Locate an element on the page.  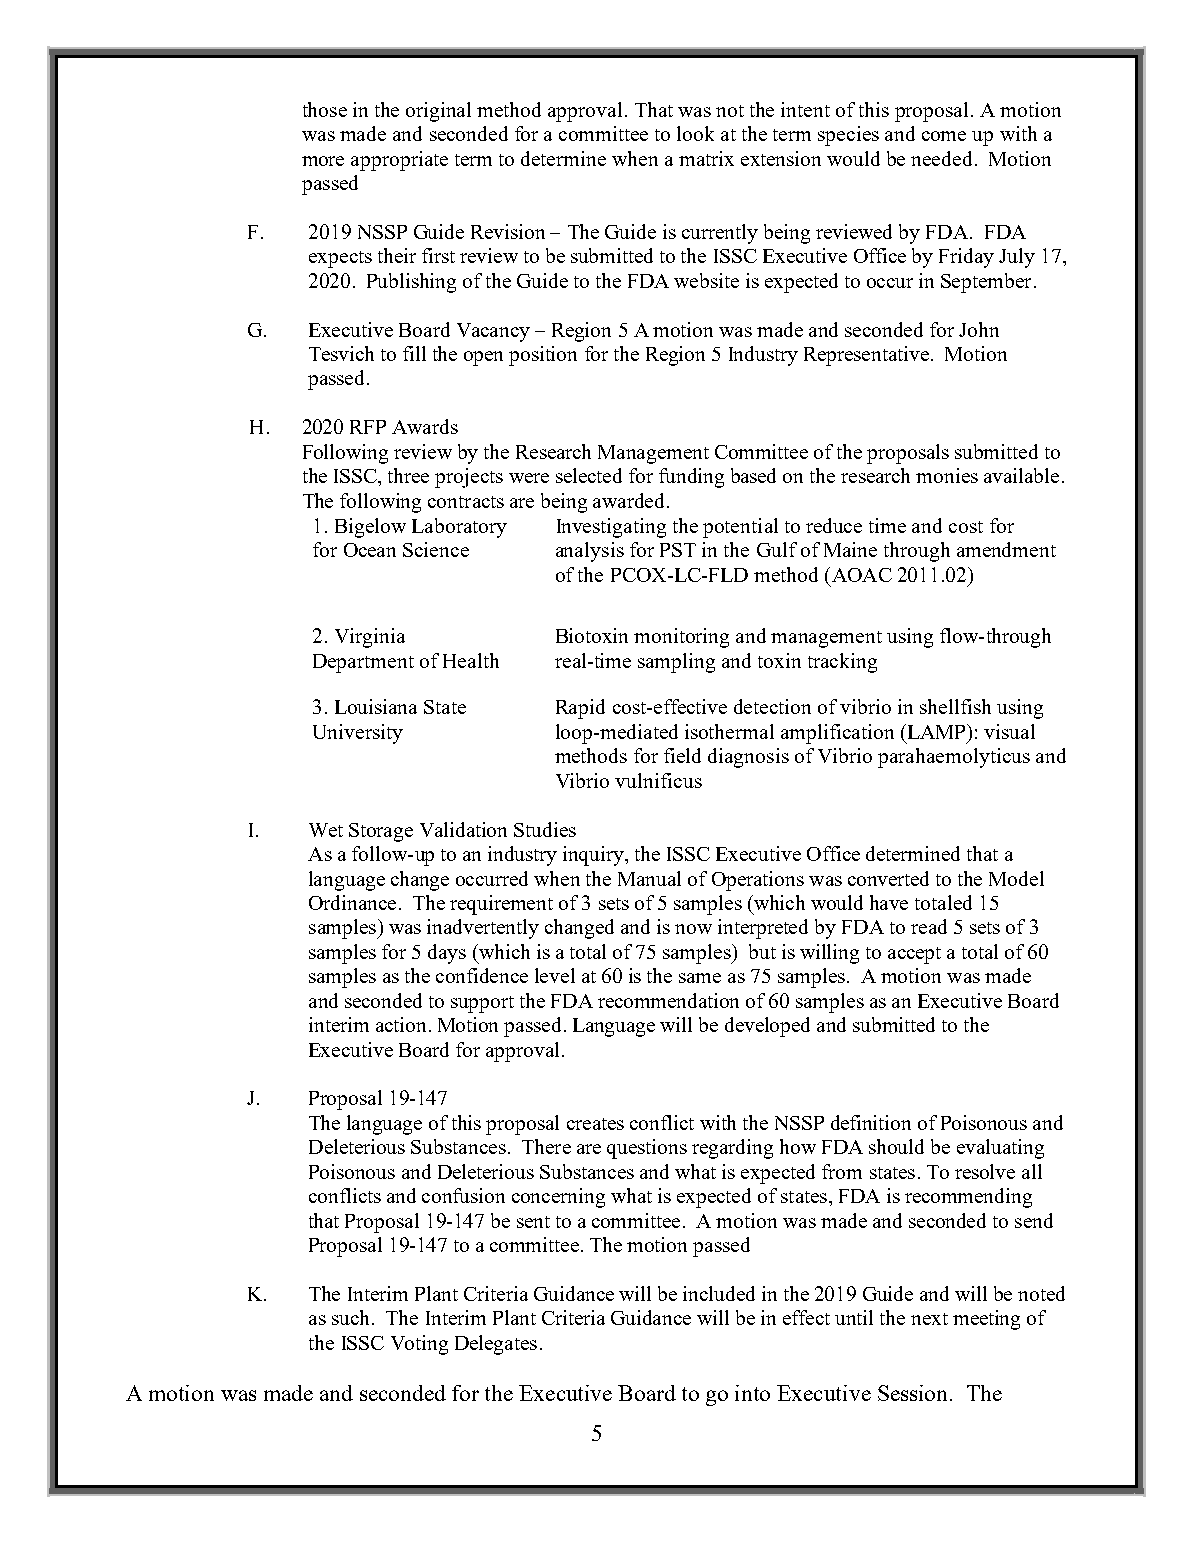
University is located at coordinates (358, 734).
